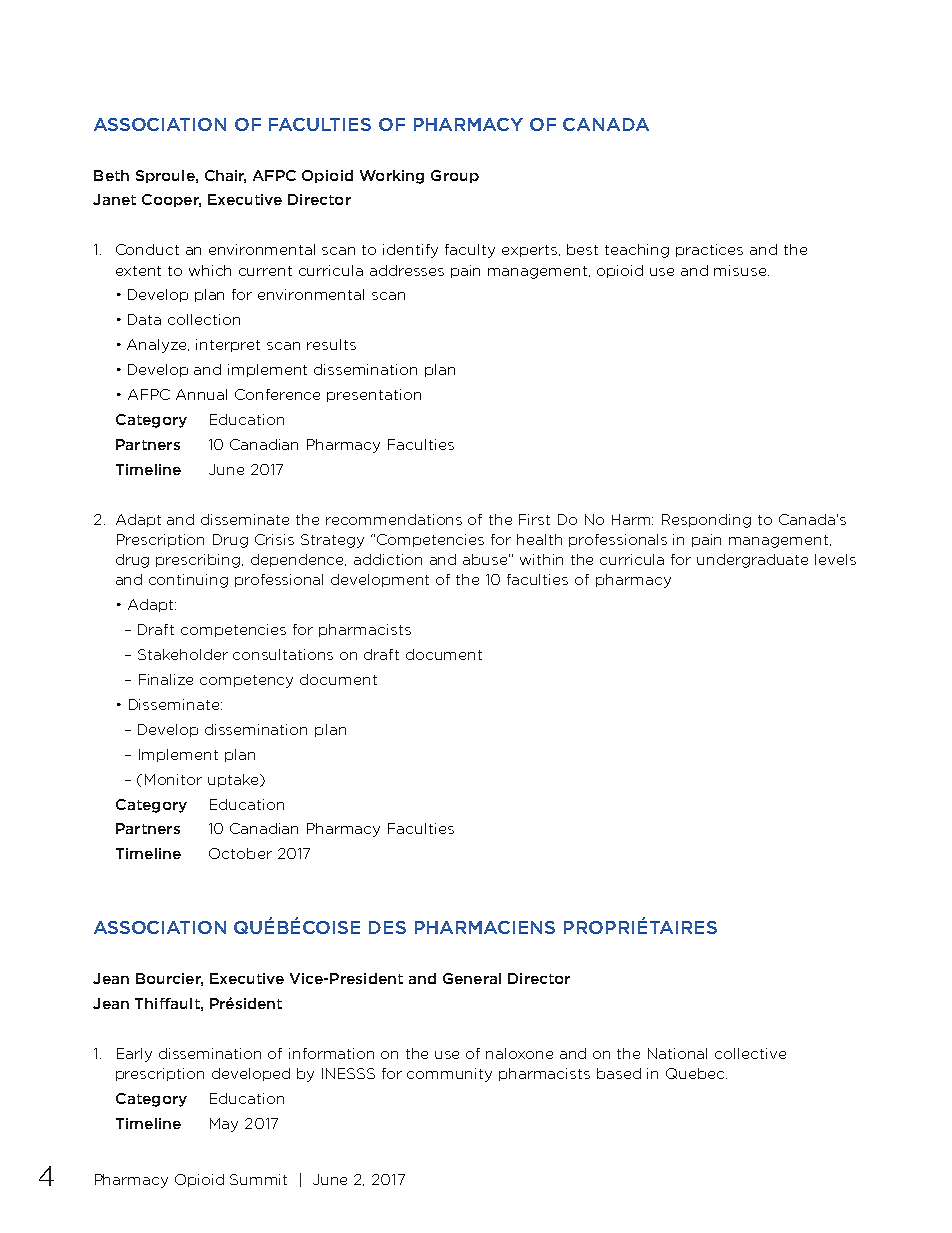 This page has width=952, height=1233. I want to click on DES, so click(387, 927).
